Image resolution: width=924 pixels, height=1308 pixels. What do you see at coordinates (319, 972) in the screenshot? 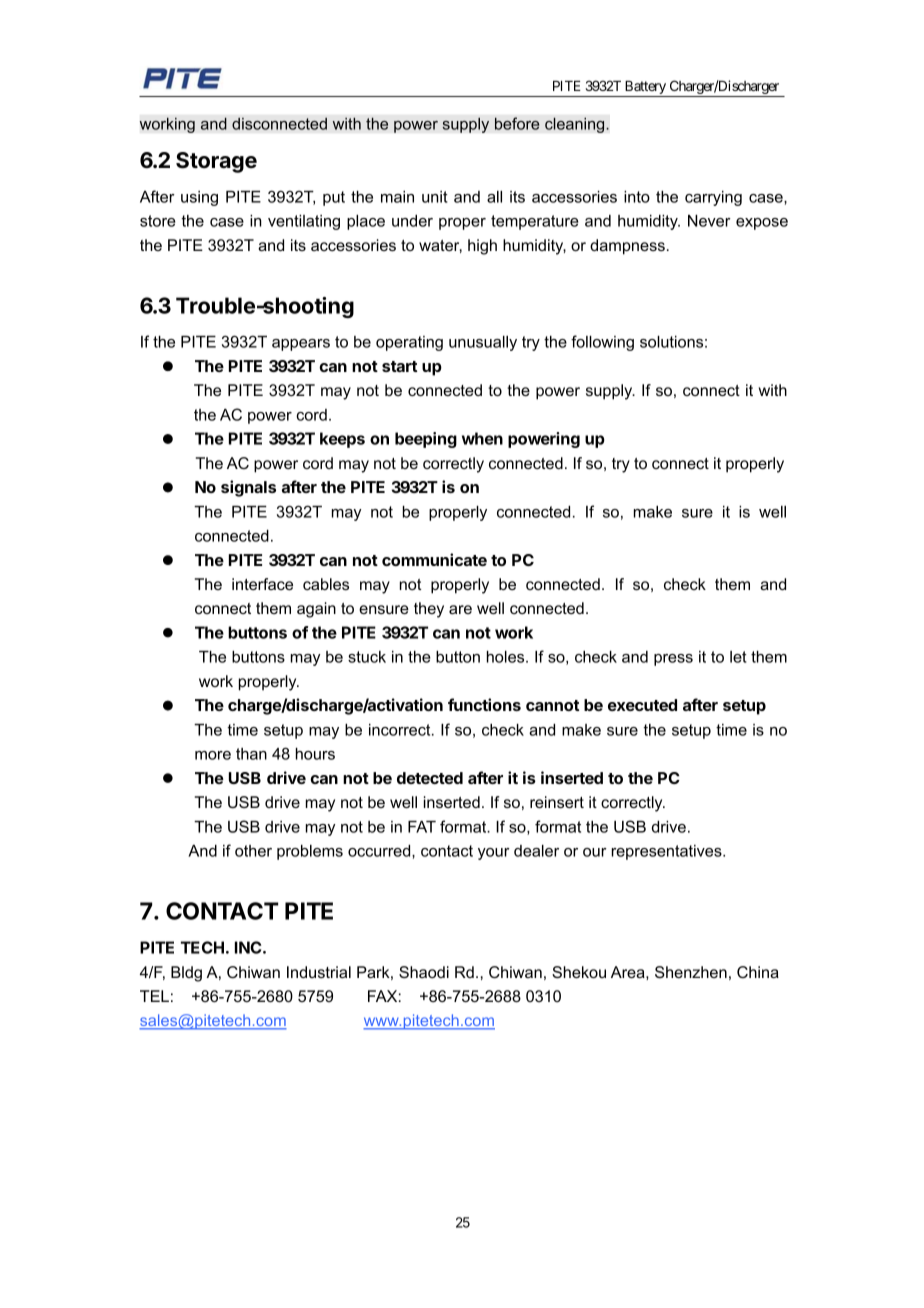
I see `Industrial` at bounding box center [319, 972].
